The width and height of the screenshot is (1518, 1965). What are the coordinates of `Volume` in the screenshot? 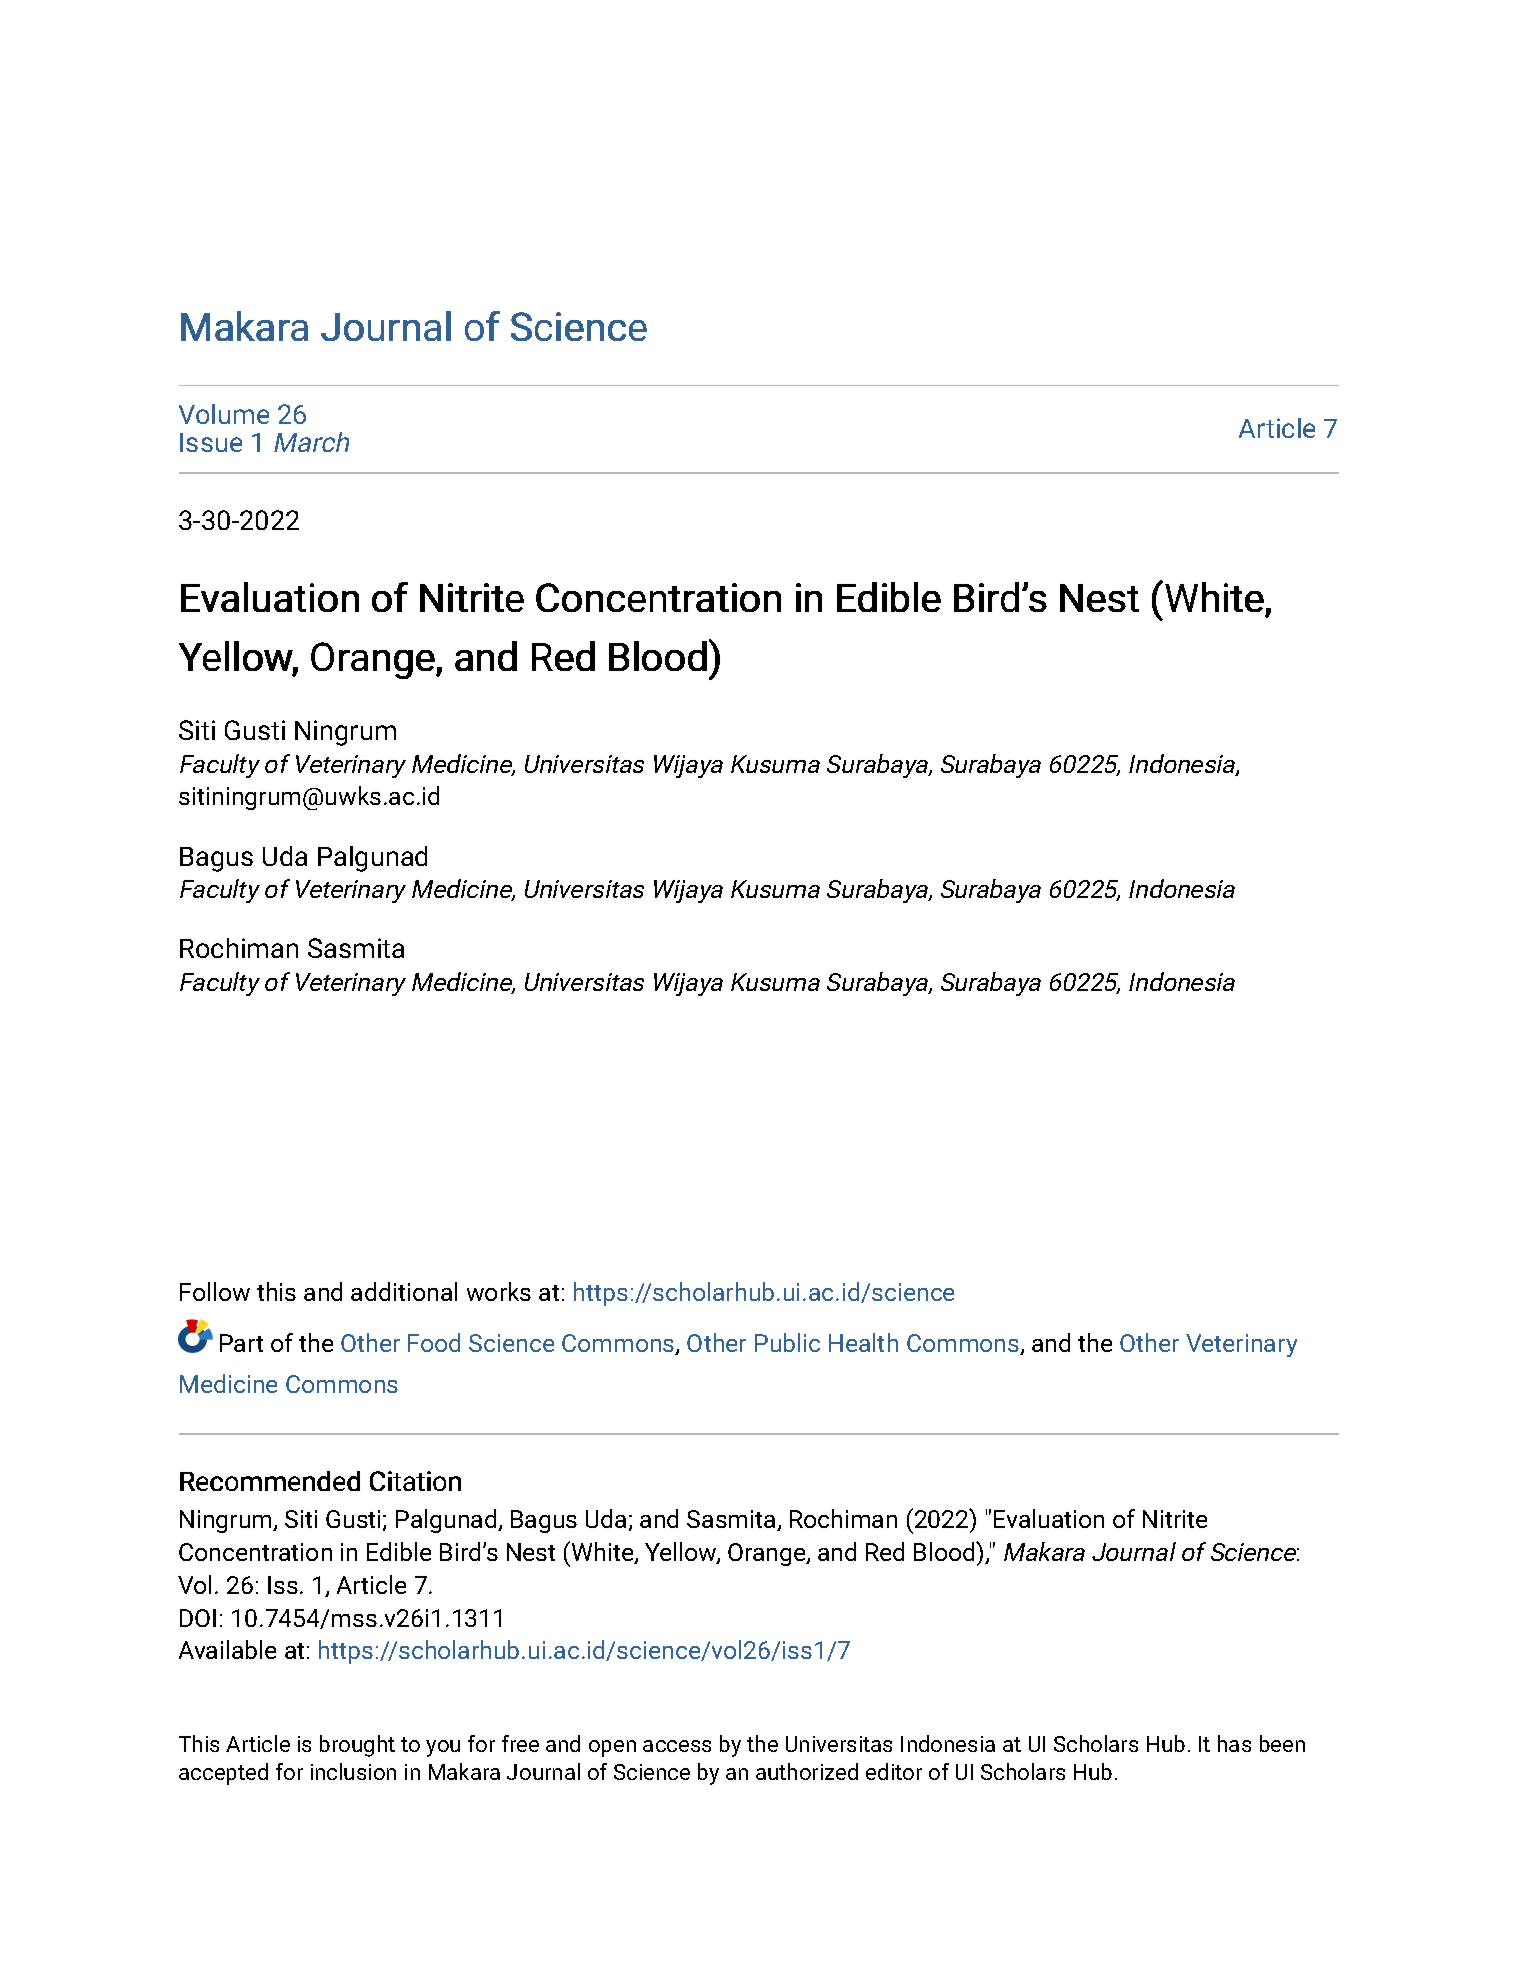 It's located at (224, 414).
